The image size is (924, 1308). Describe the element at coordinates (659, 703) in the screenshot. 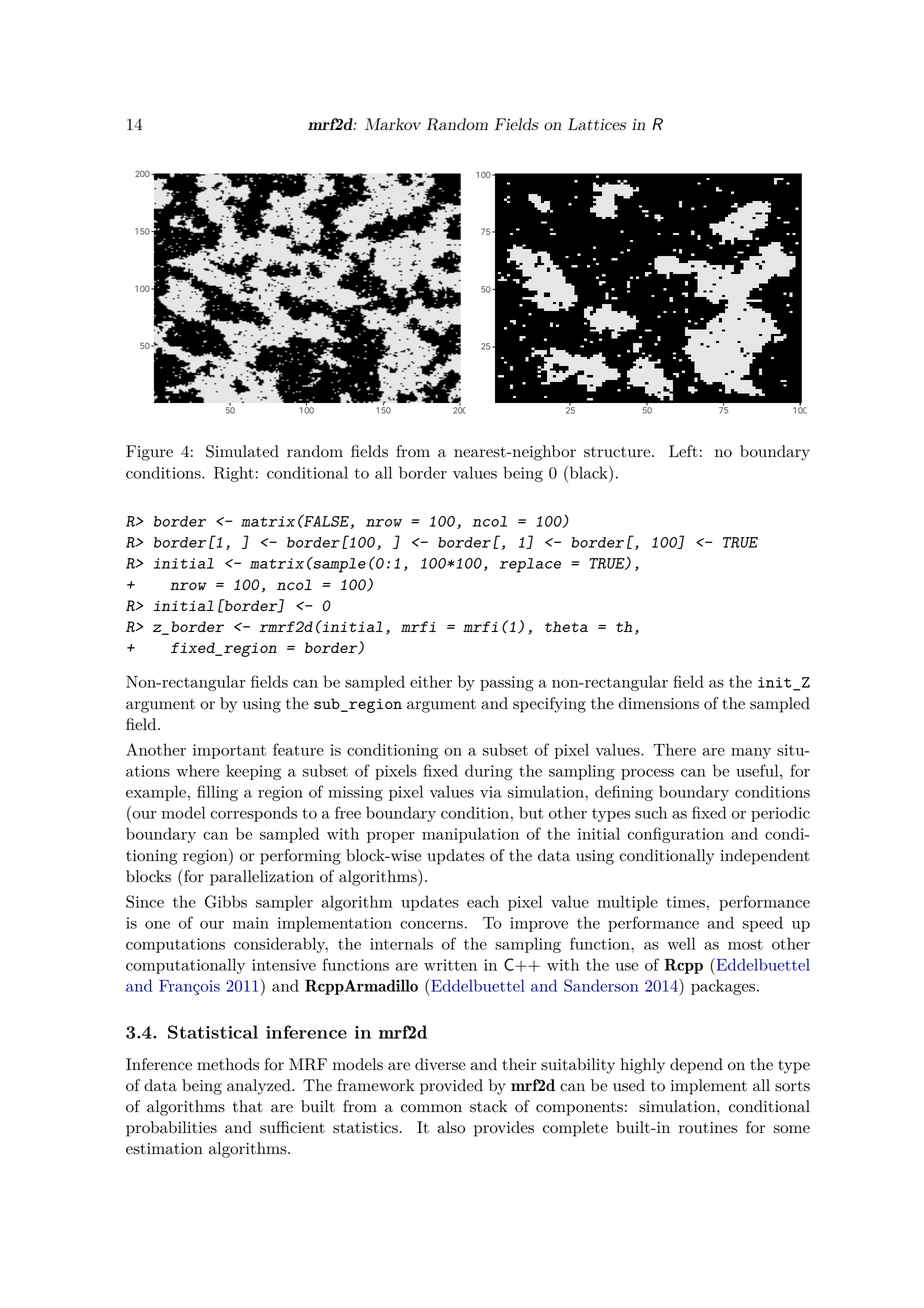

I see `dimensions` at that location.
